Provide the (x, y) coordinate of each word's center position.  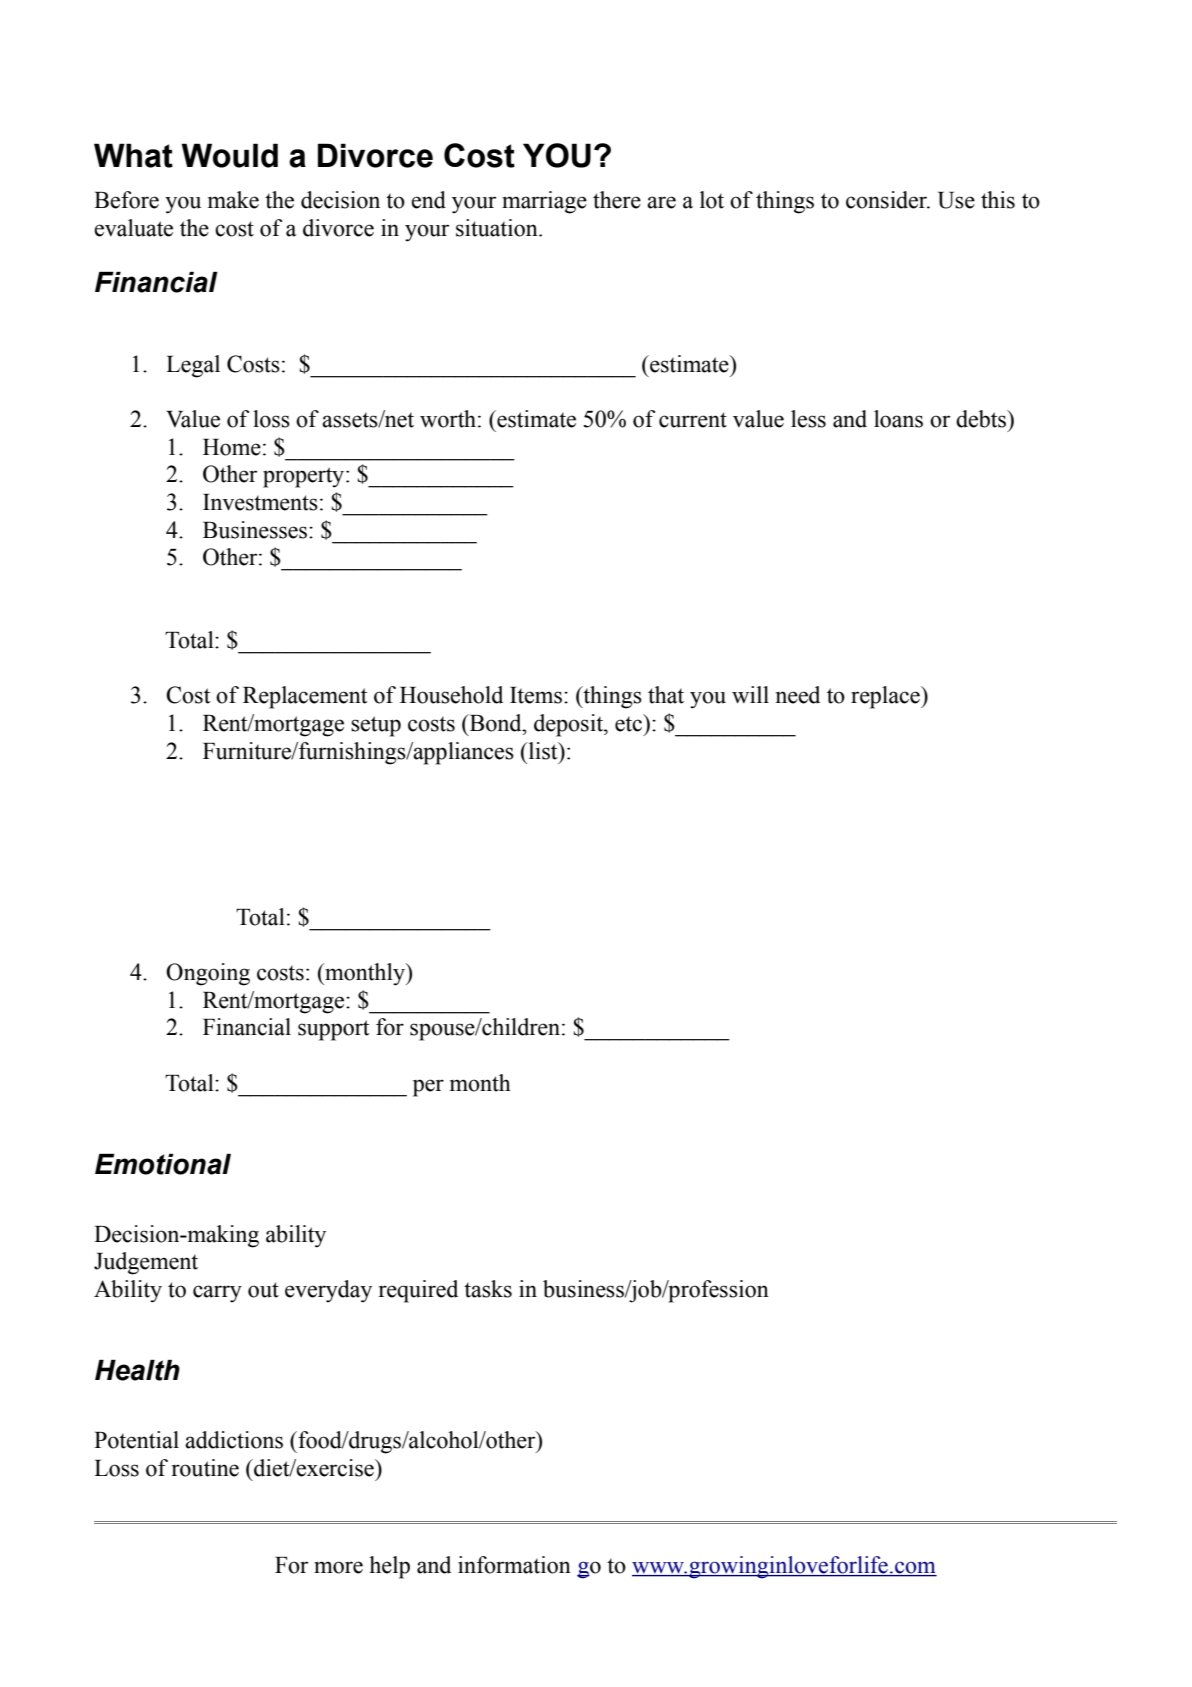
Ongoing (208, 974)
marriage (544, 202)
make (233, 200)
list (543, 751)
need (798, 695)
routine (205, 1468)
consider (888, 200)
